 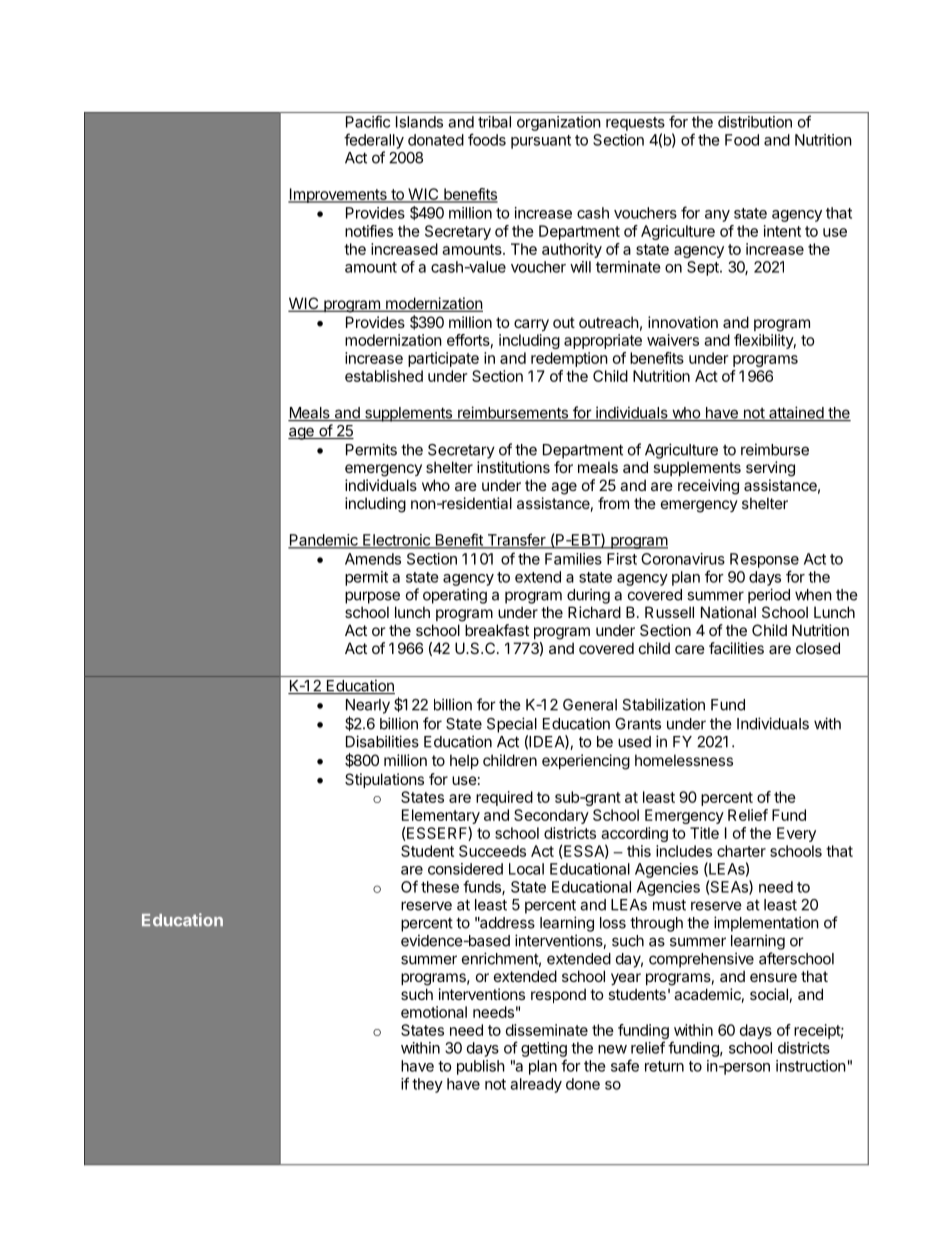 What do you see at coordinates (769, 596) in the screenshot?
I see `period` at bounding box center [769, 596].
